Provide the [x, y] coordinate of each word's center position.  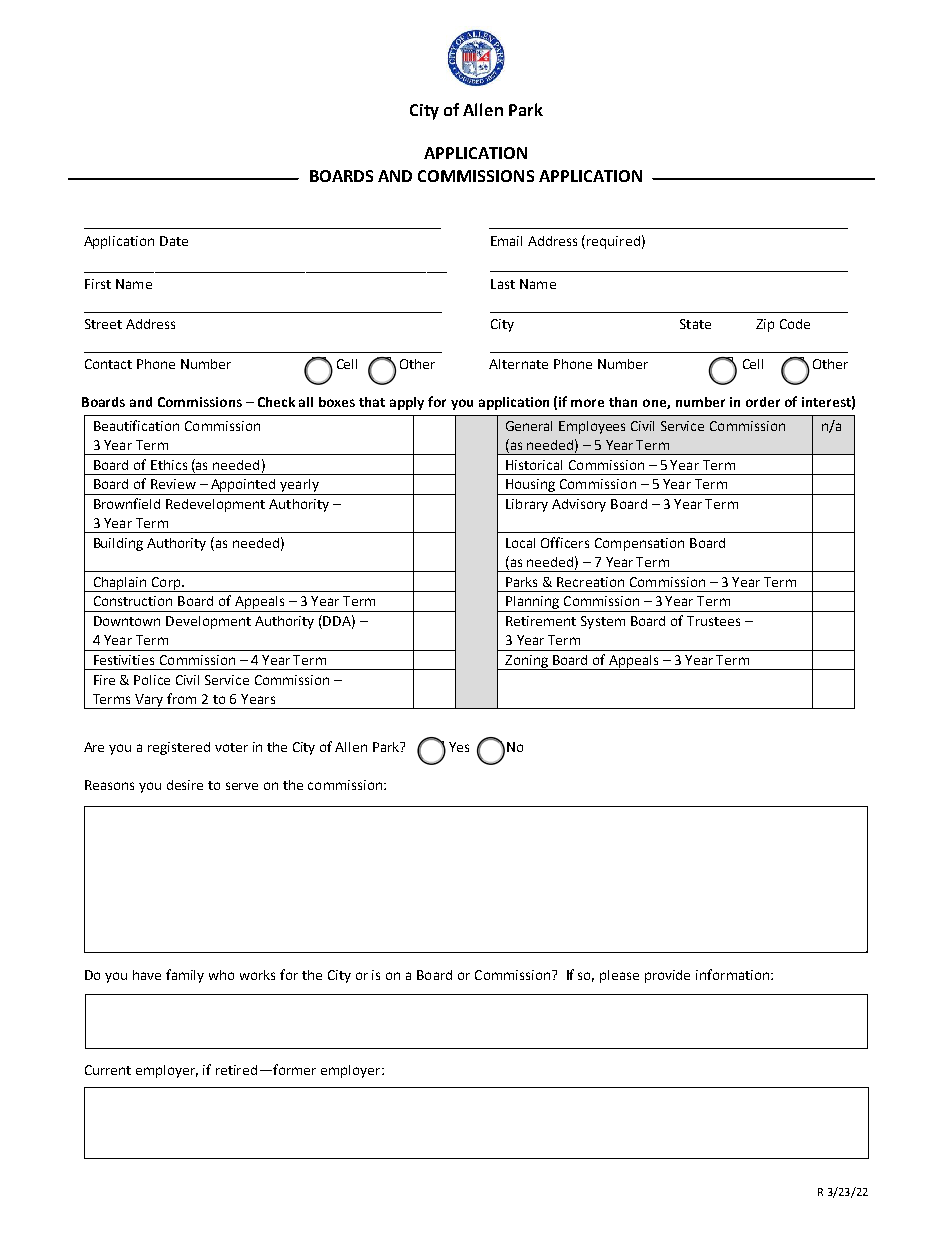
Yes [459, 747]
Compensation [639, 544]
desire [185, 785]
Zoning [526, 662]
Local [520, 543]
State [695, 324]
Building [118, 544]
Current [108, 1070]
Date [174, 241]
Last [503, 284]
